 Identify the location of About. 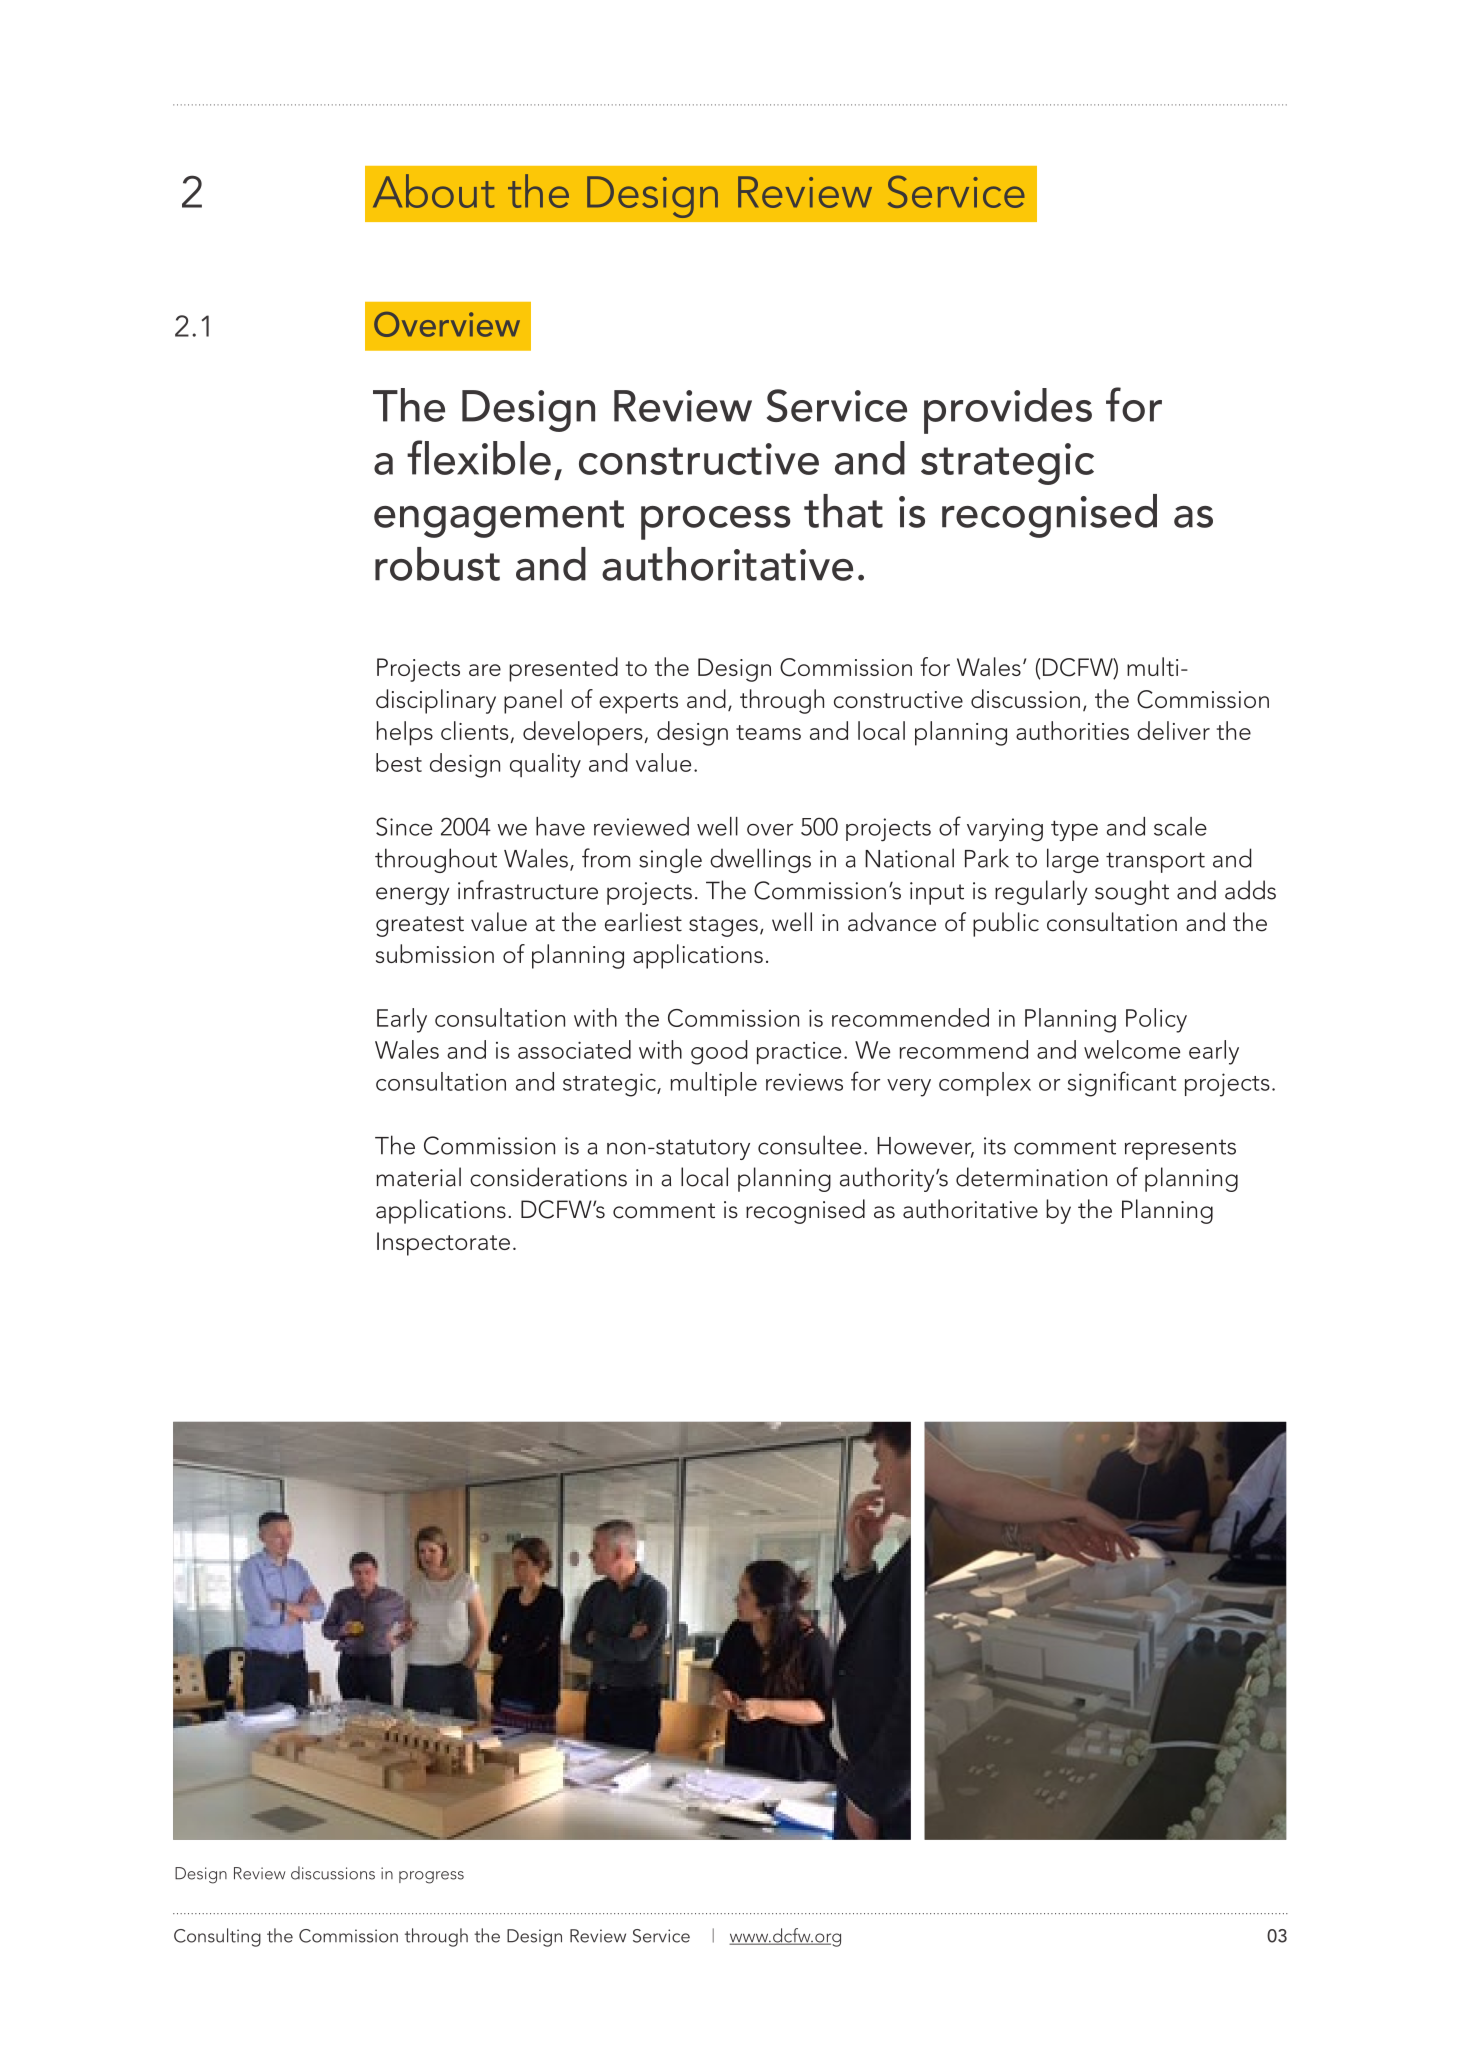
(433, 191).
